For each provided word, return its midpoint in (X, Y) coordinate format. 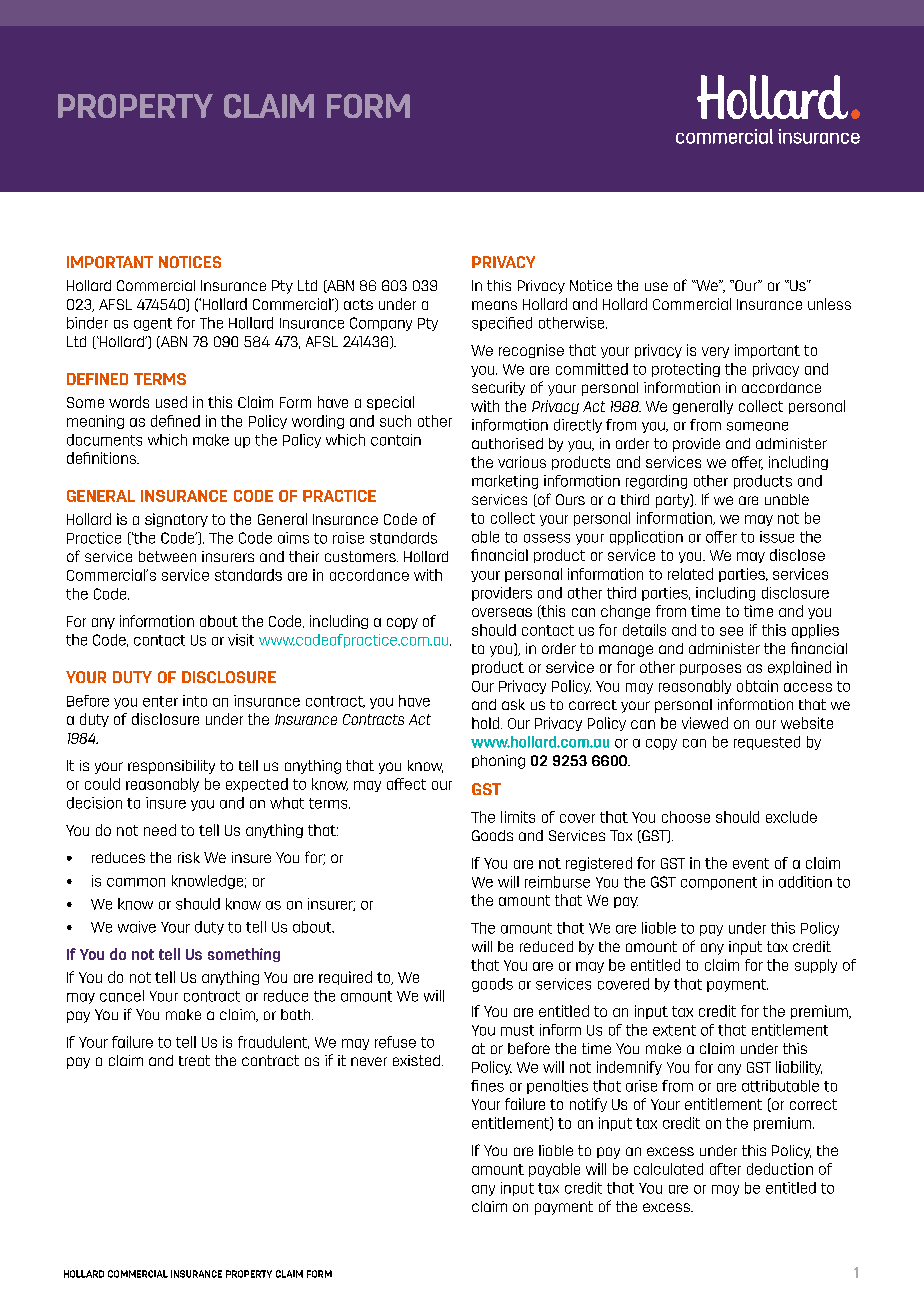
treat (194, 1060)
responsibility (171, 767)
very (715, 352)
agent (153, 324)
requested (767, 743)
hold (487, 723)
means (494, 305)
